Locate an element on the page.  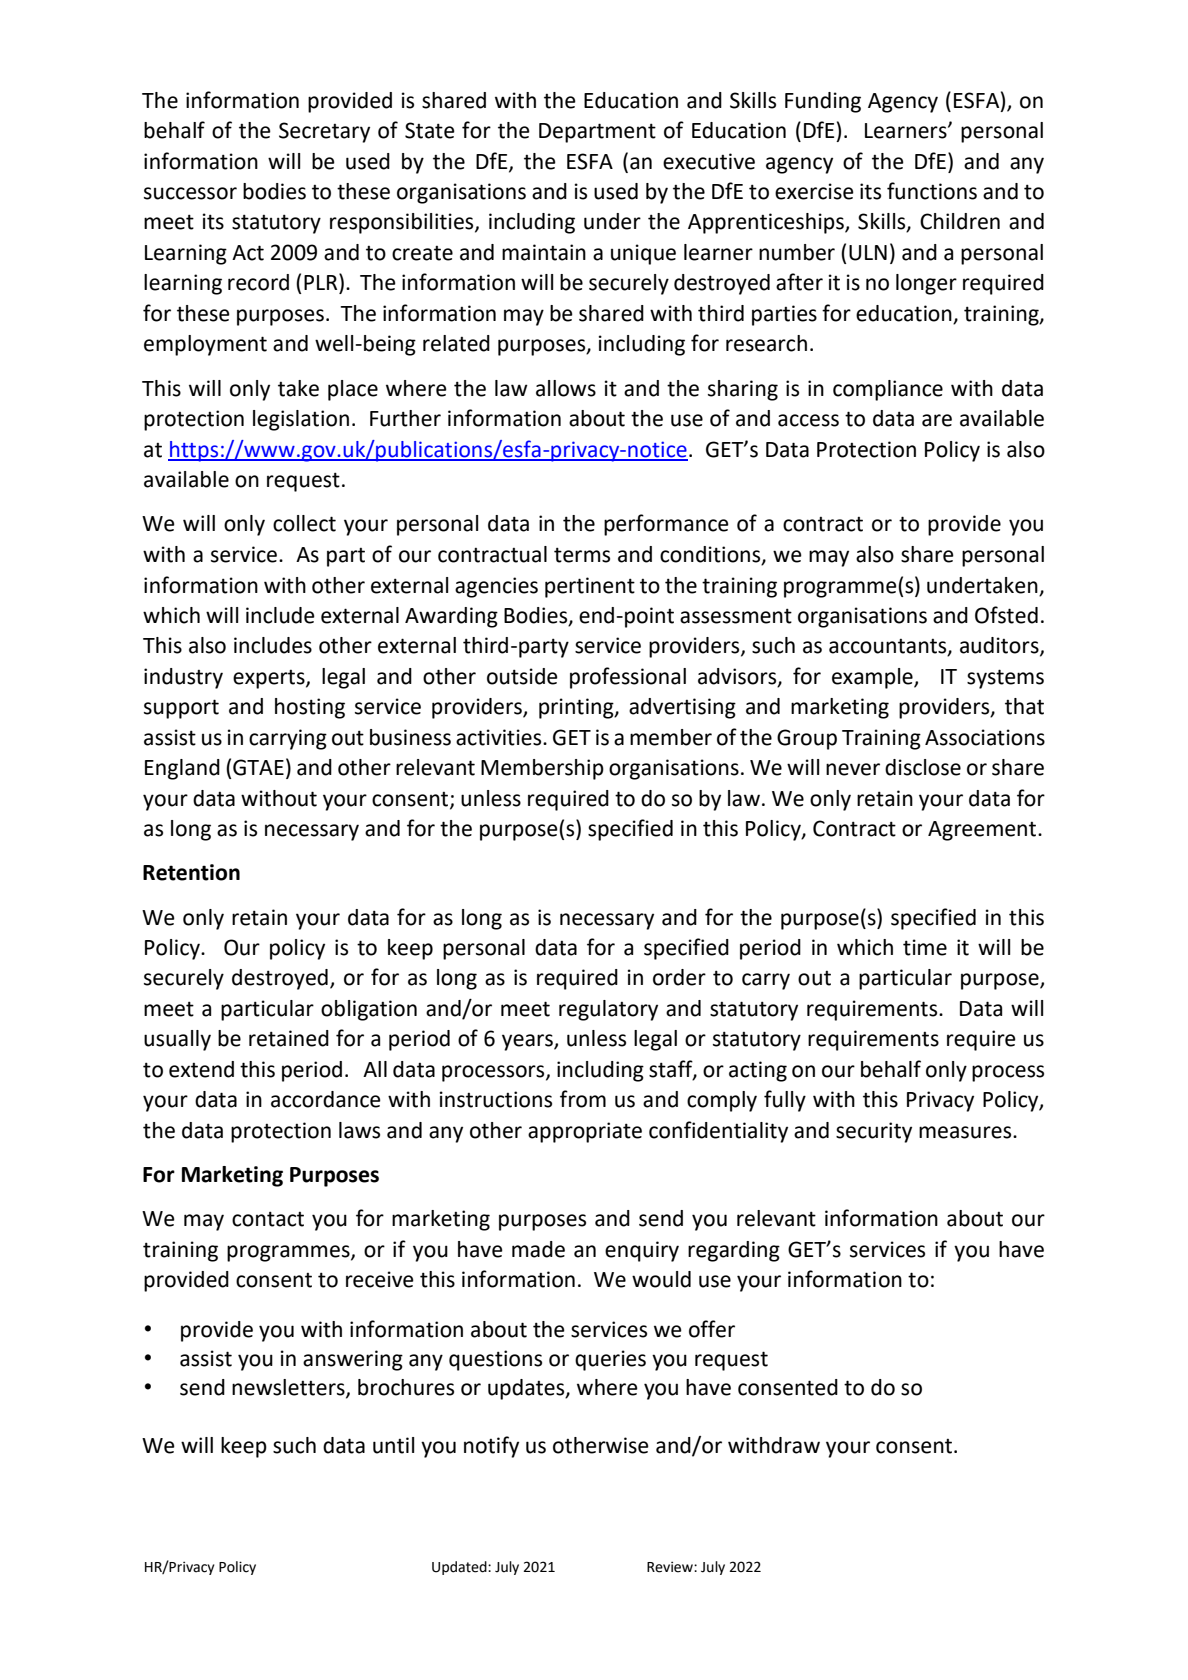
until is located at coordinates (393, 1445).
